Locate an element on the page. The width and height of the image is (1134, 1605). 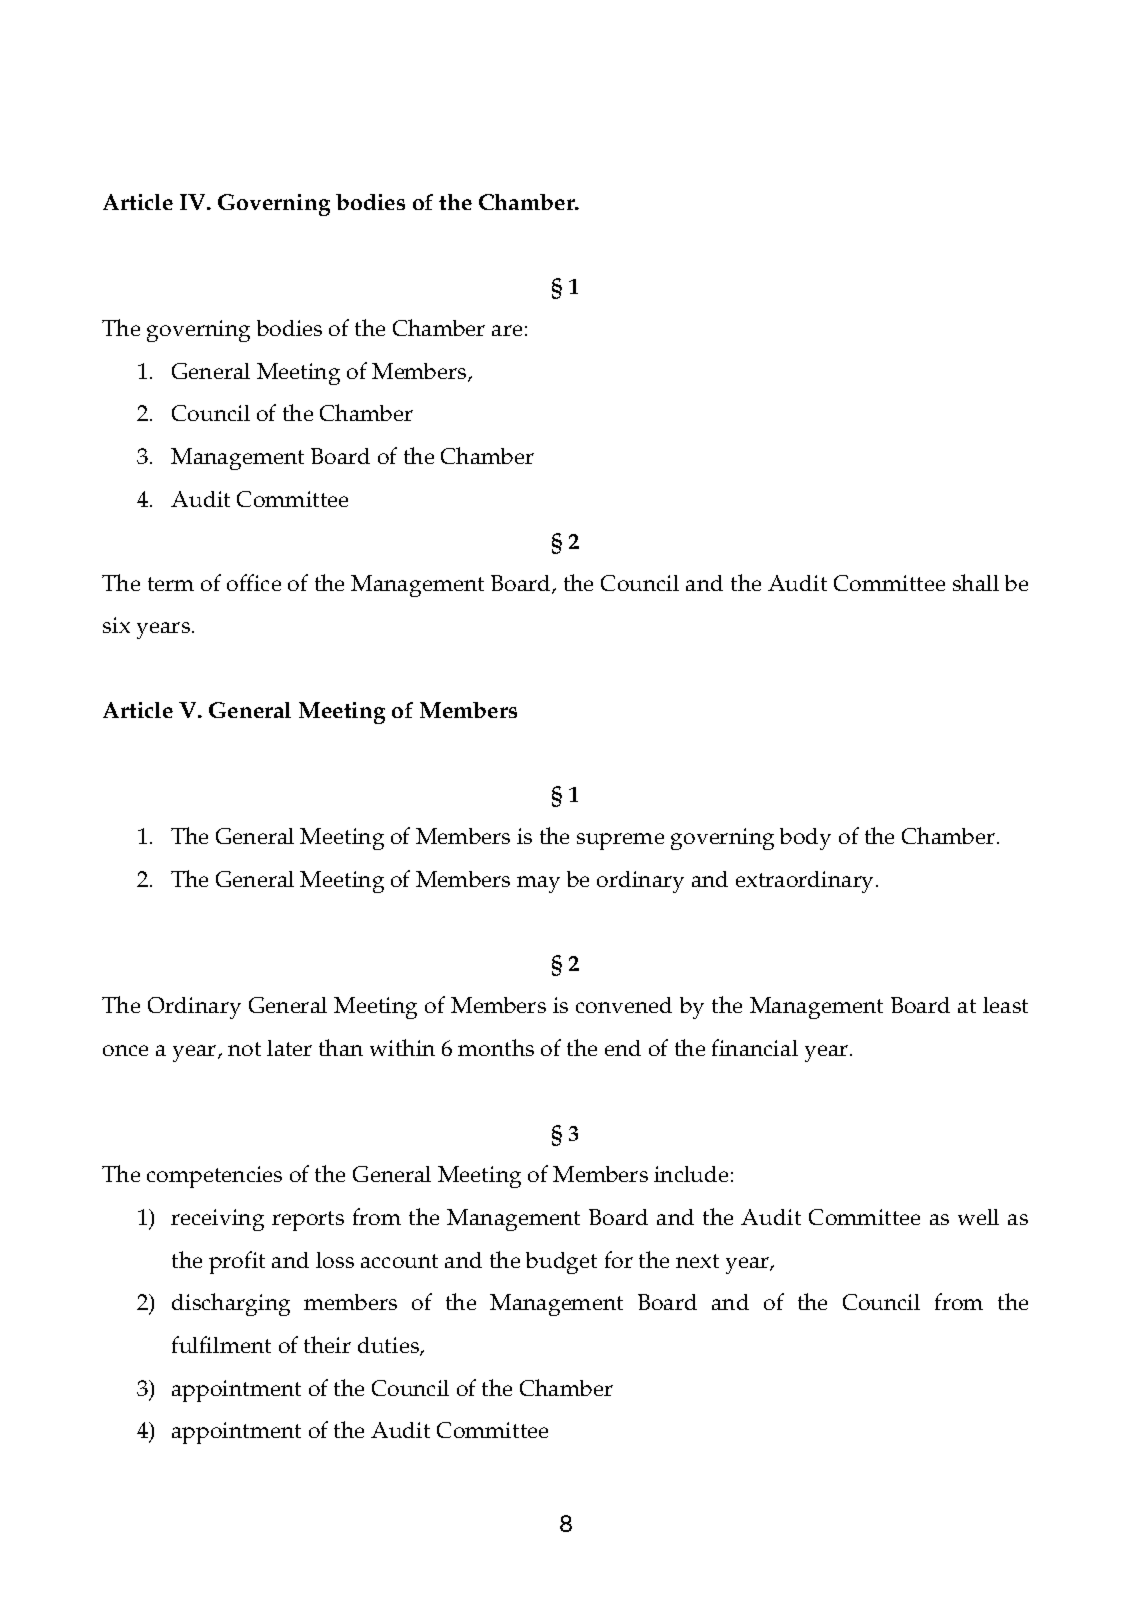
are is located at coordinates (507, 330).
